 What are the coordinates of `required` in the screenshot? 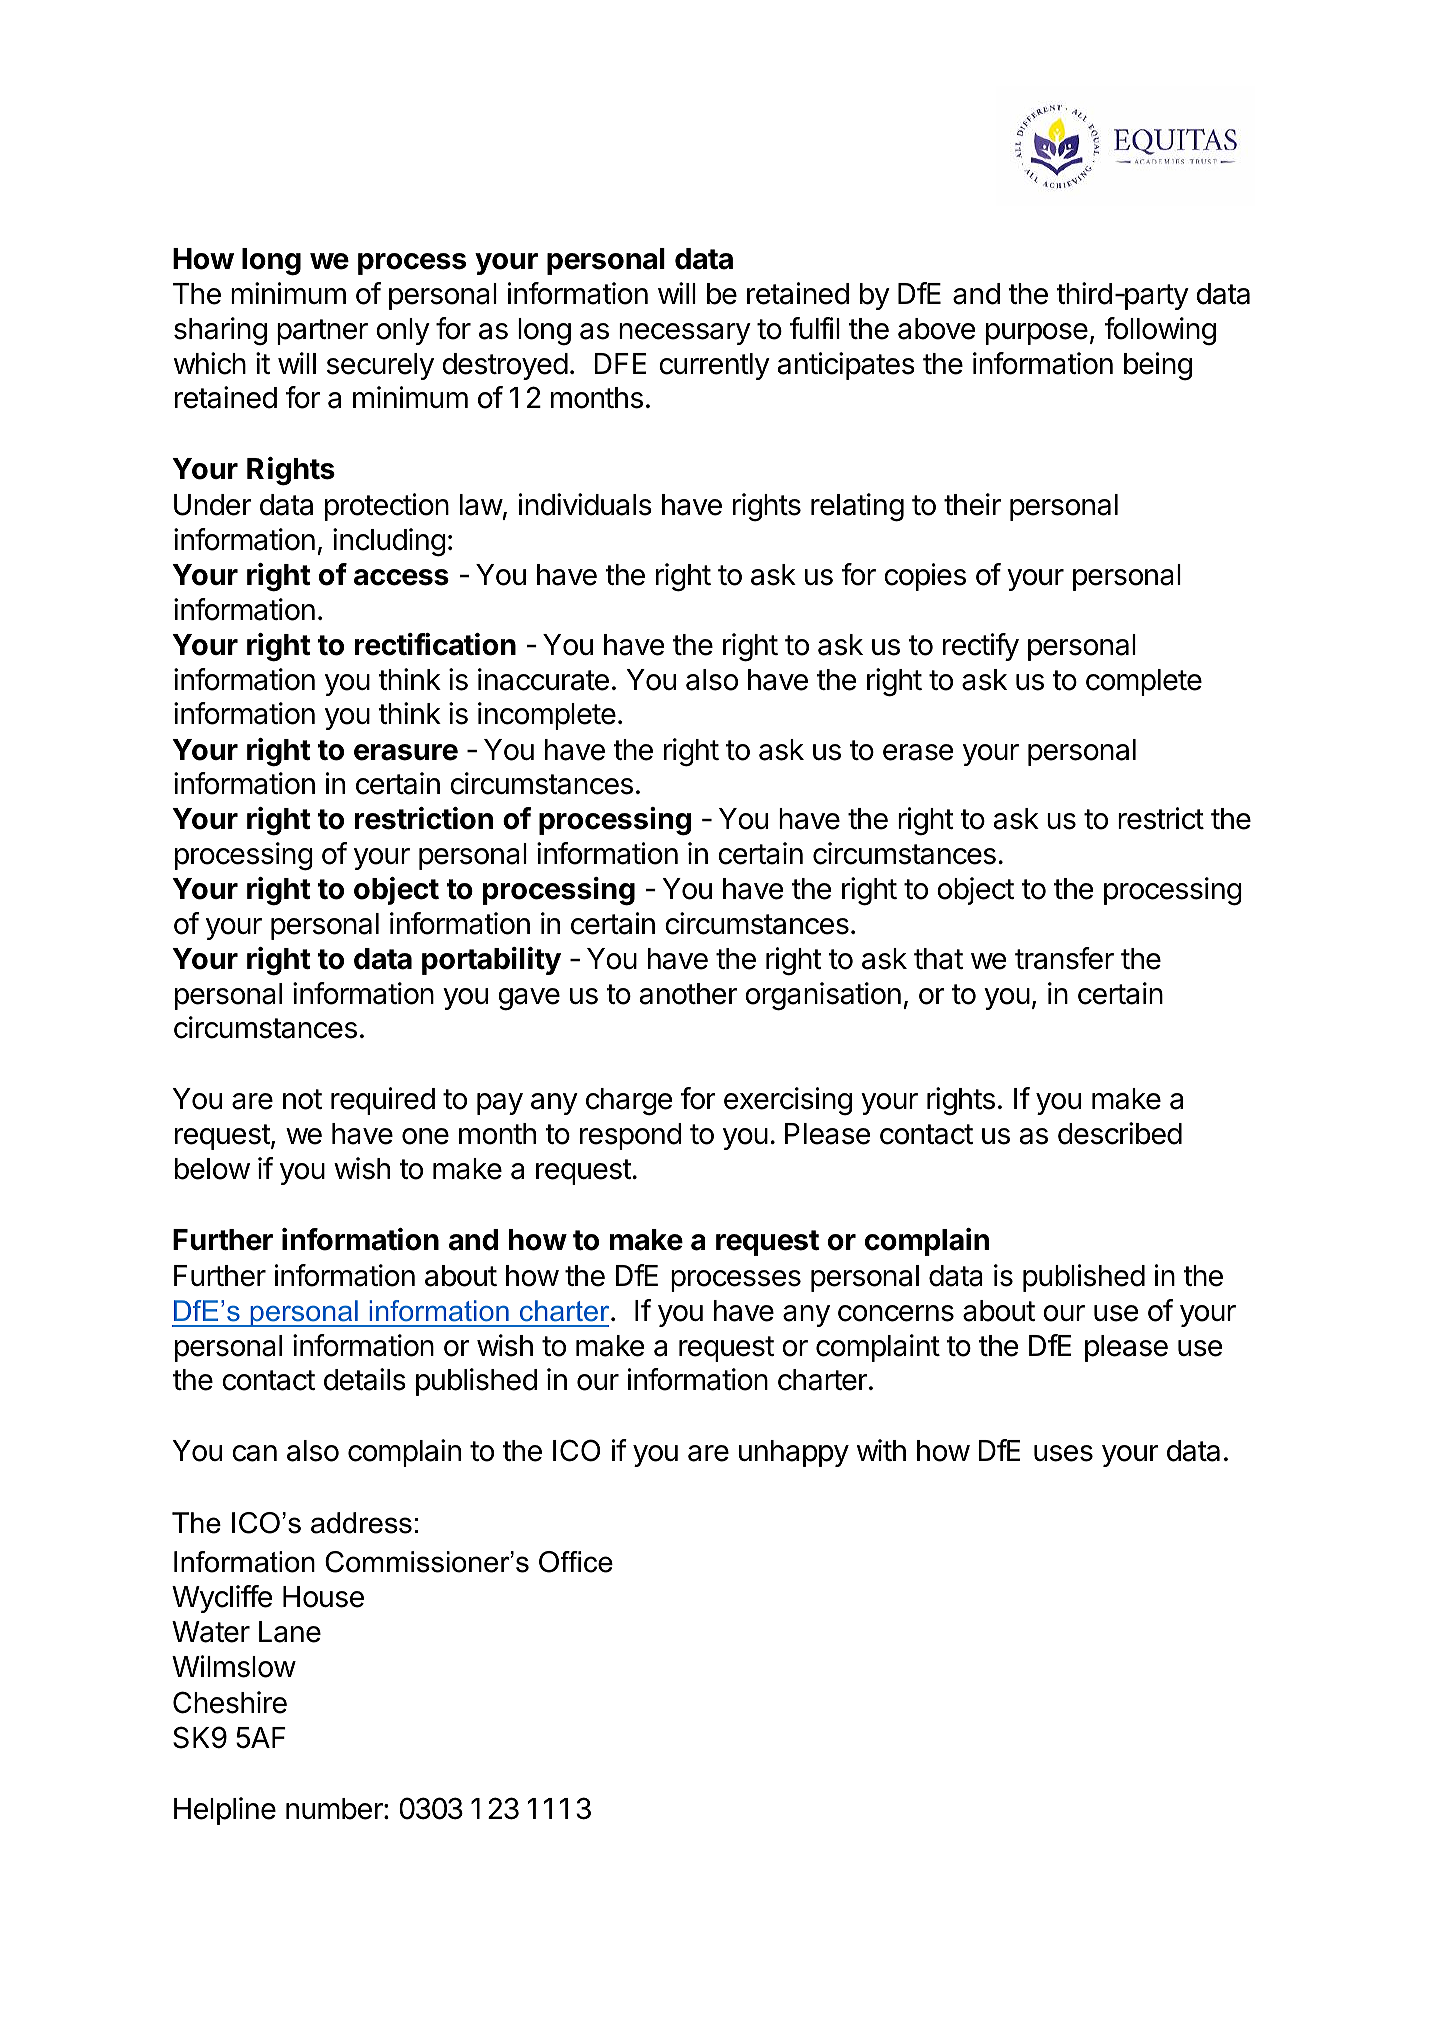 It's located at (383, 1101).
